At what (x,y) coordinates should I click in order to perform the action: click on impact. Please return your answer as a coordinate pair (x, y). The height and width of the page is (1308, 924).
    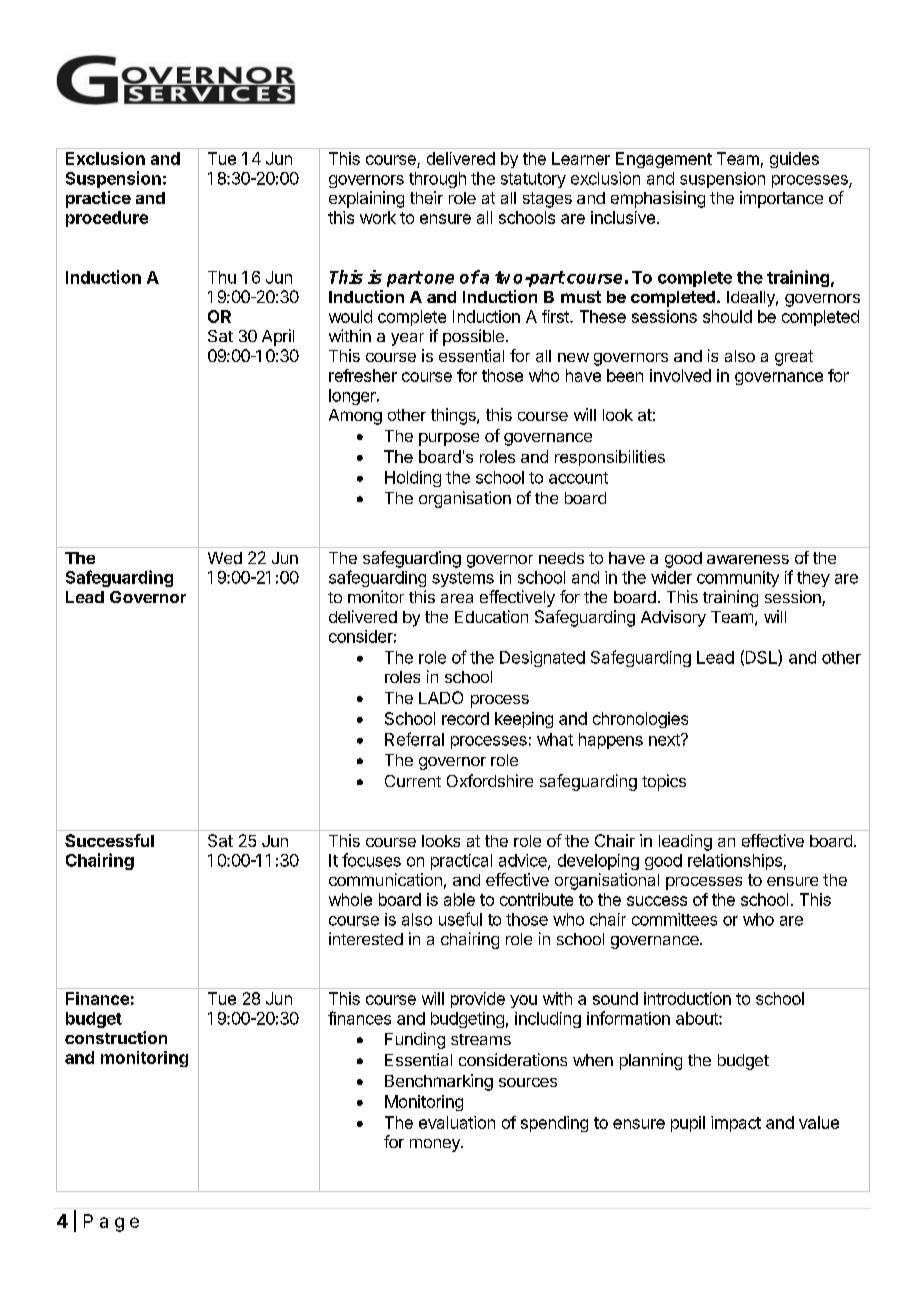
    Looking at the image, I should click on (736, 1124).
